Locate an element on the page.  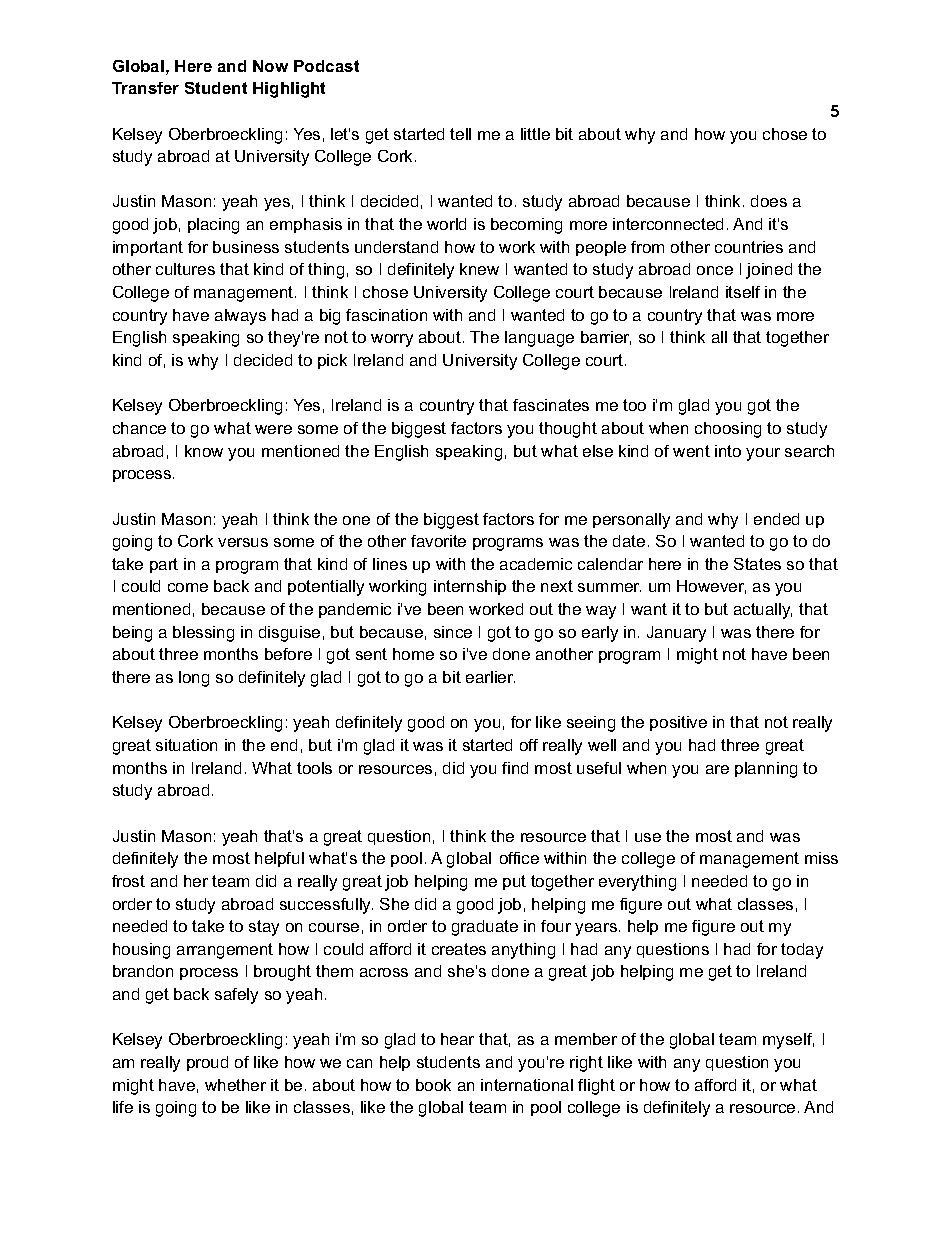
choosing is located at coordinates (728, 430).
